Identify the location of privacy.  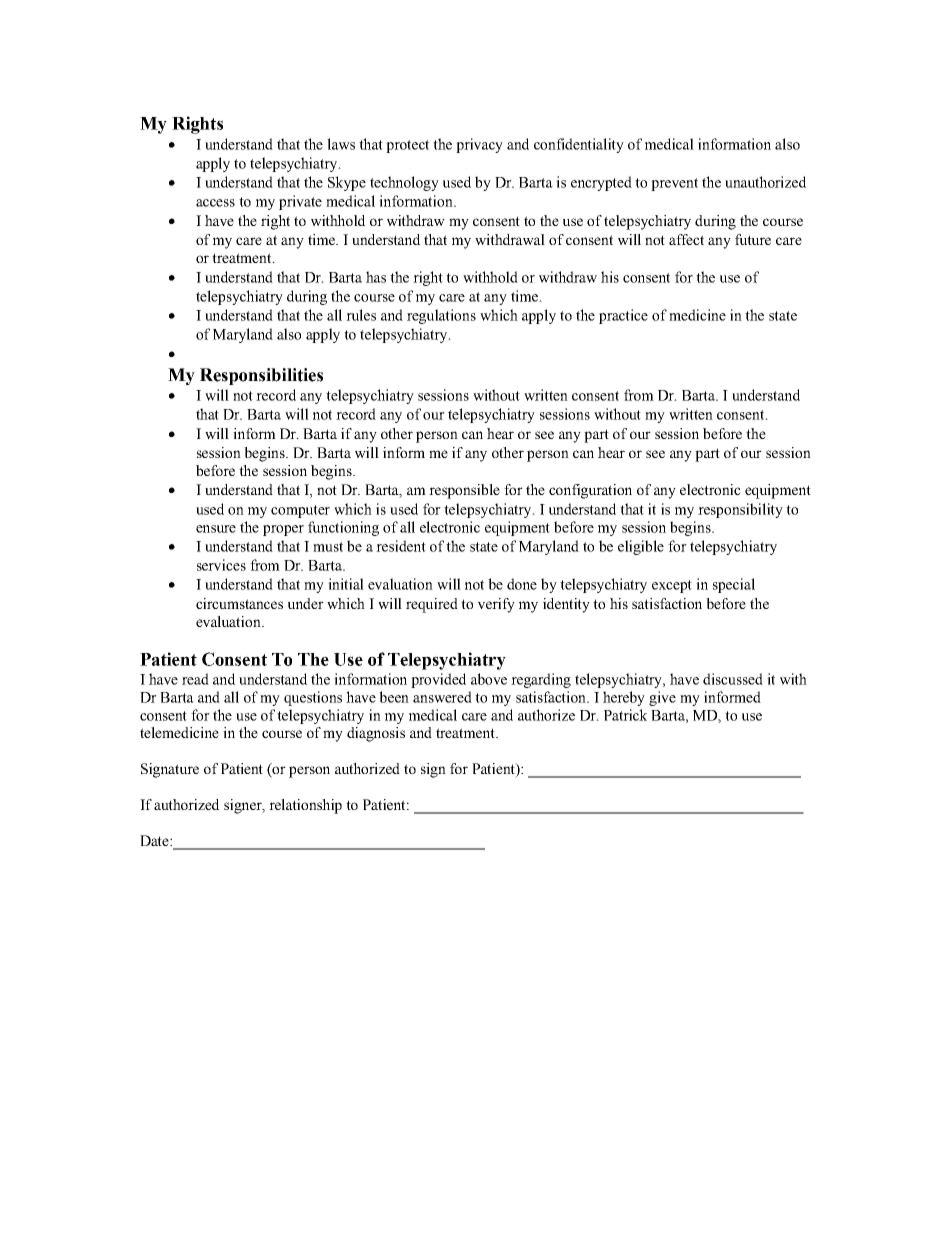
(479, 145).
